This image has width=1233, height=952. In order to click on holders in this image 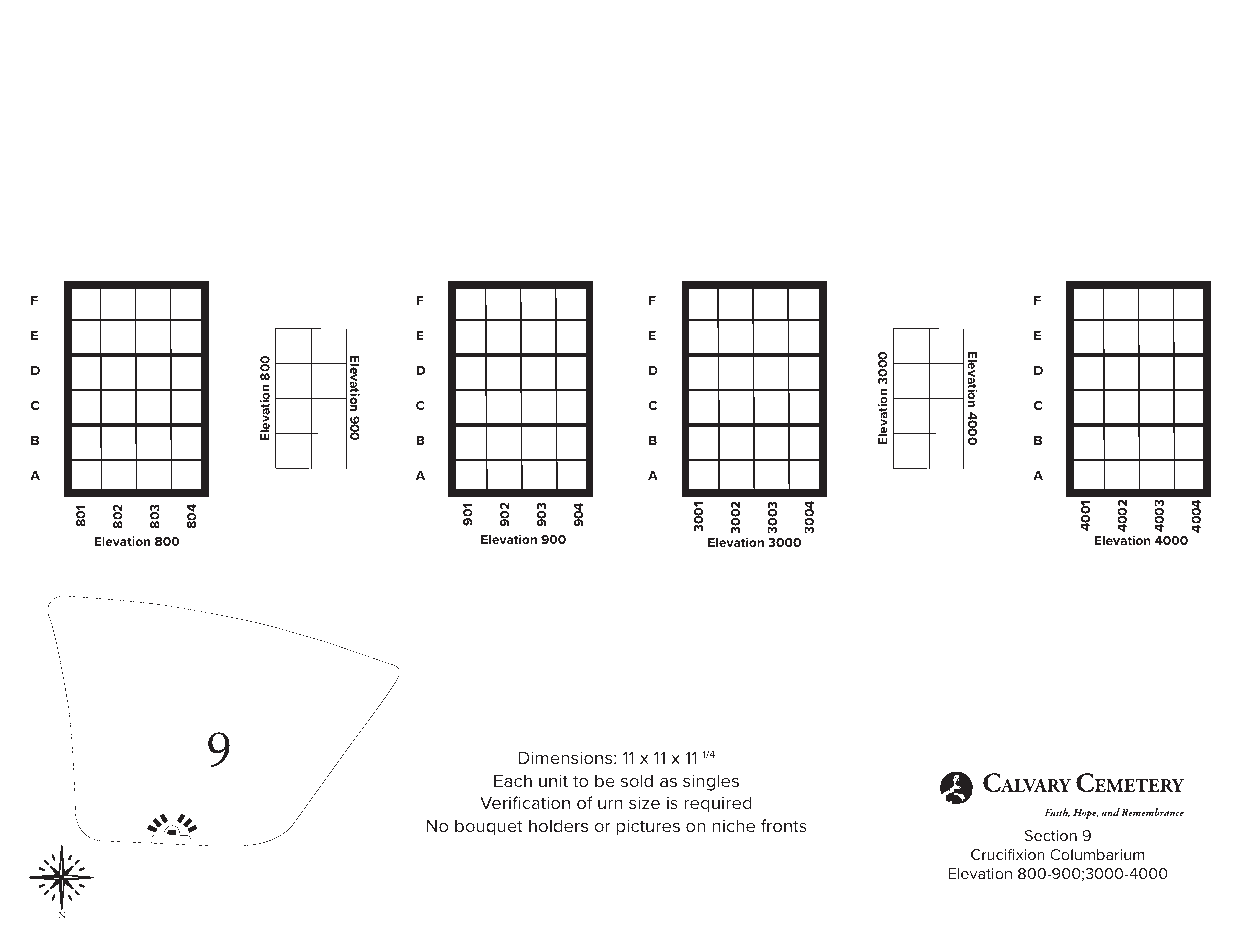, I will do `click(558, 825)`.
